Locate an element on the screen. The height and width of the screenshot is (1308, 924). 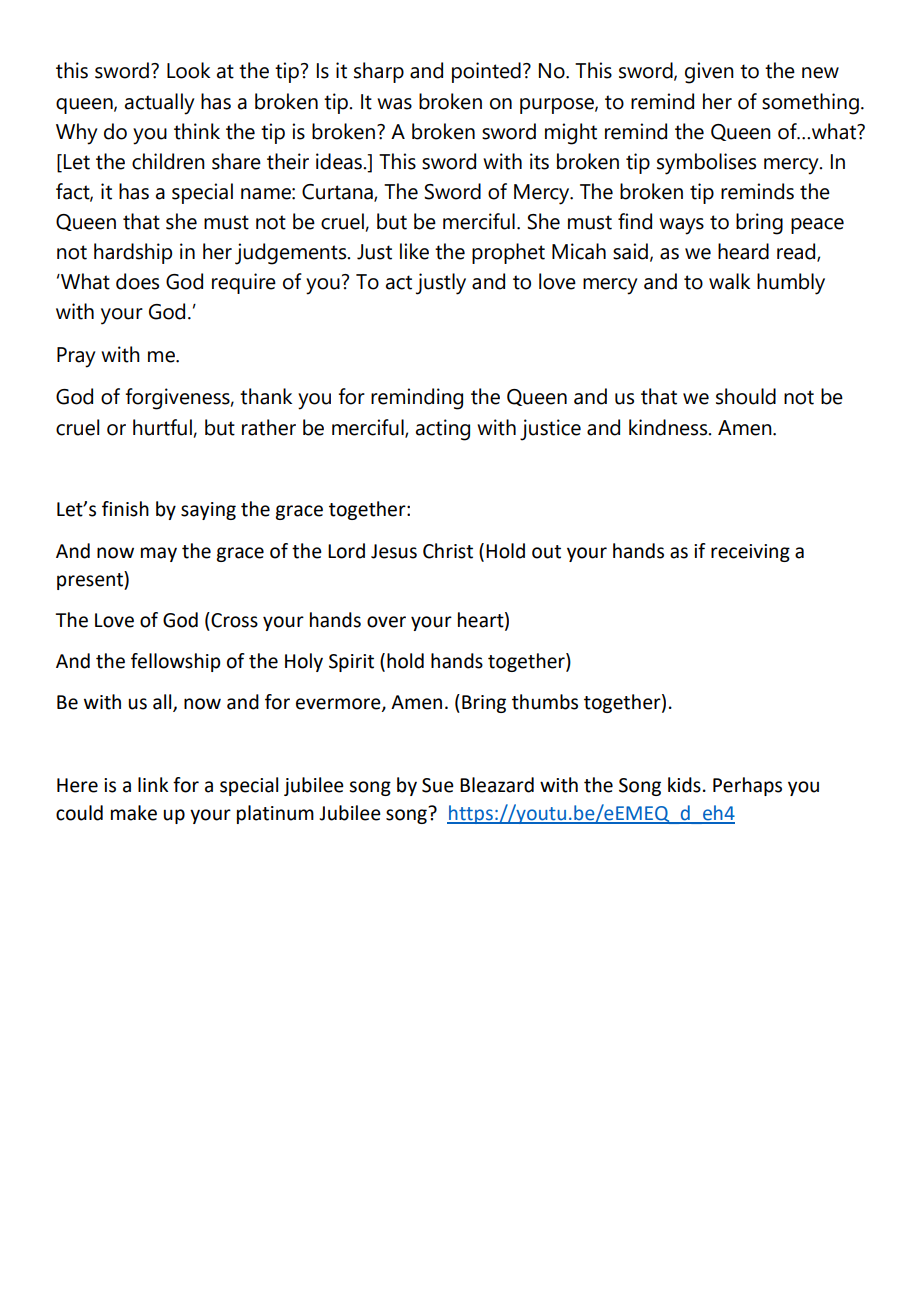
pointed is located at coordinates (486, 72).
